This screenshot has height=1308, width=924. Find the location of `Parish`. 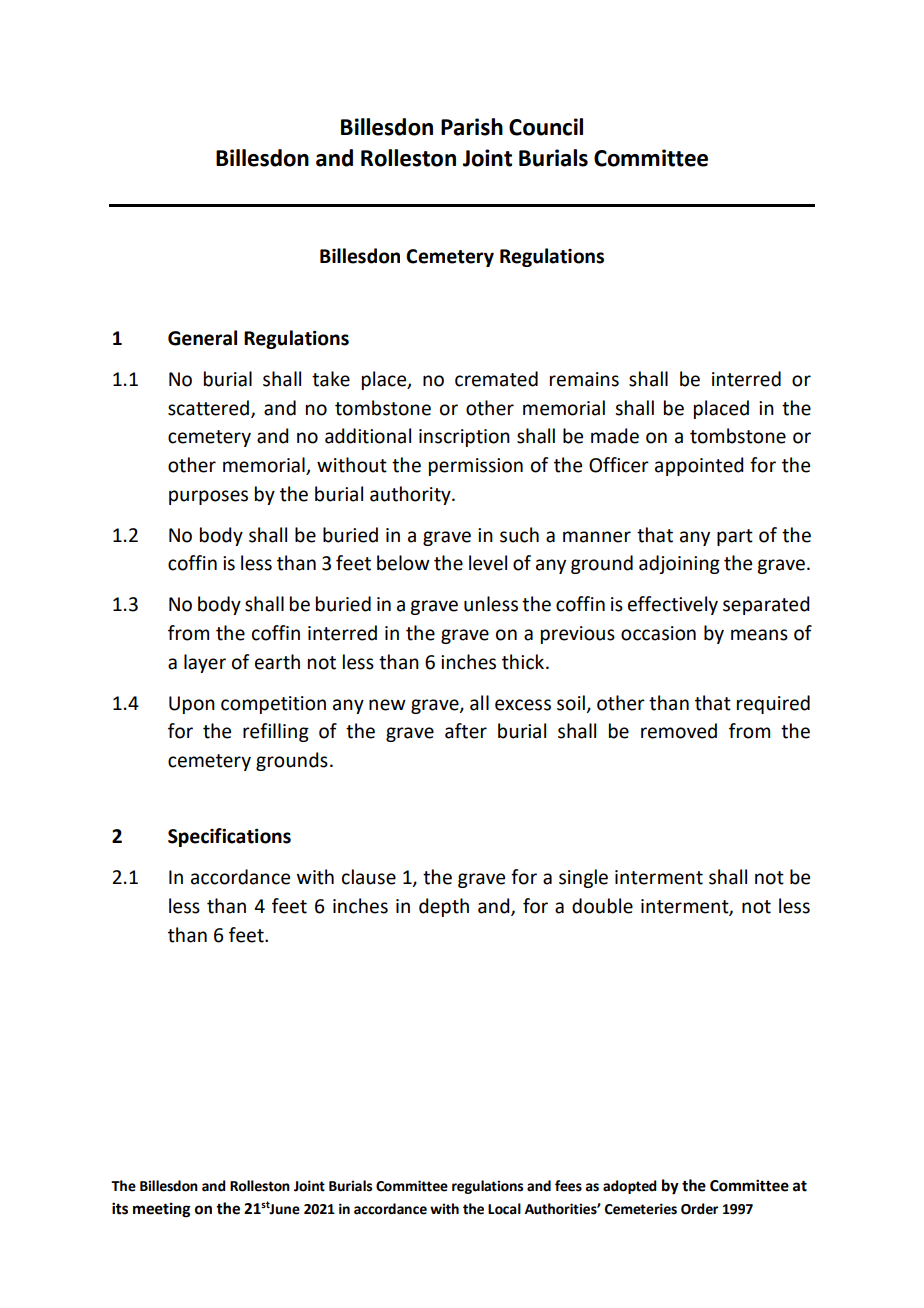

Parish is located at coordinates (472, 127).
